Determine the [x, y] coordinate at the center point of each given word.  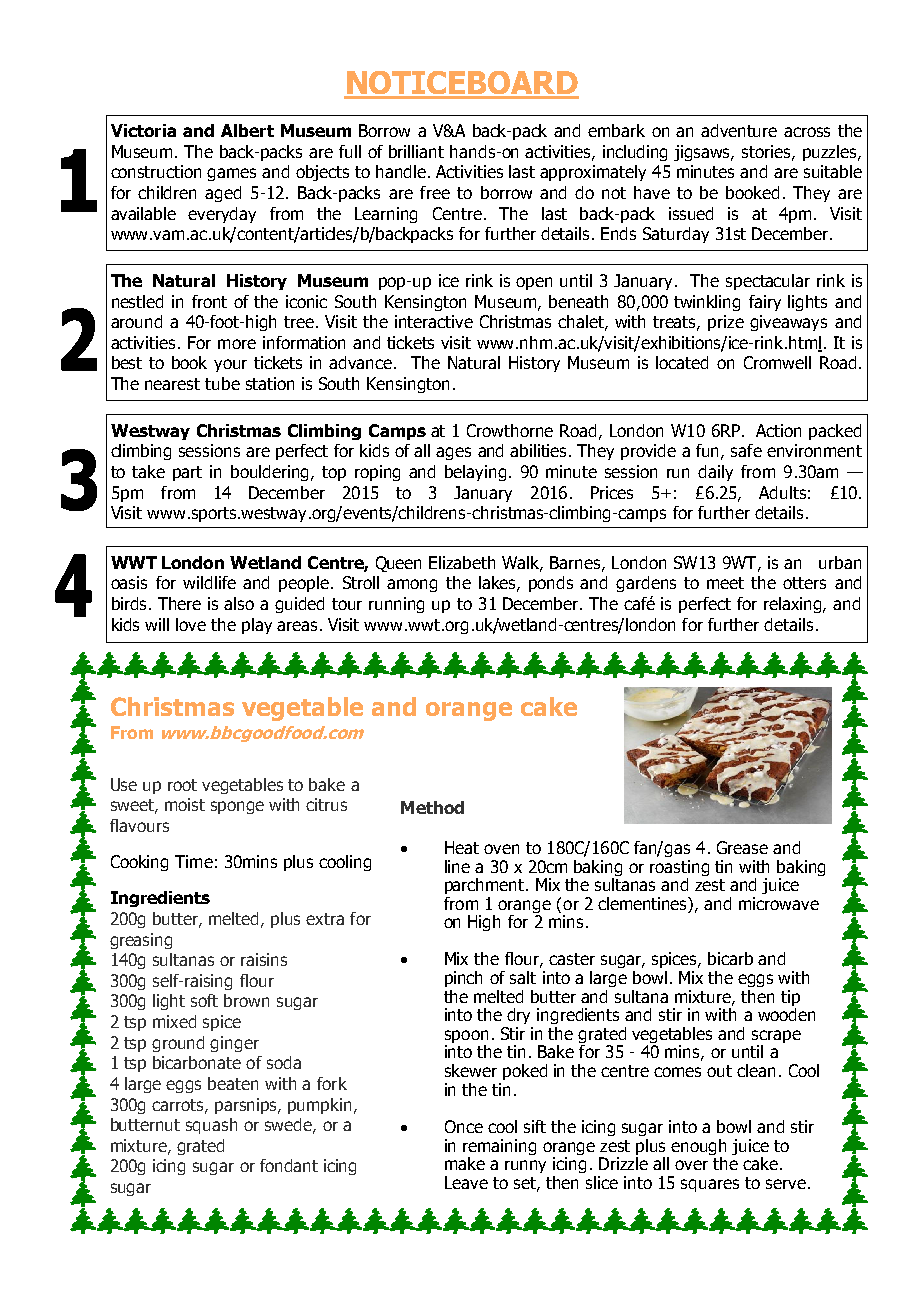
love [191, 624]
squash [211, 1126]
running [396, 605]
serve [786, 1184]
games [231, 174]
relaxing [794, 605]
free [435, 192]
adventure [739, 130]
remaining [499, 1148]
